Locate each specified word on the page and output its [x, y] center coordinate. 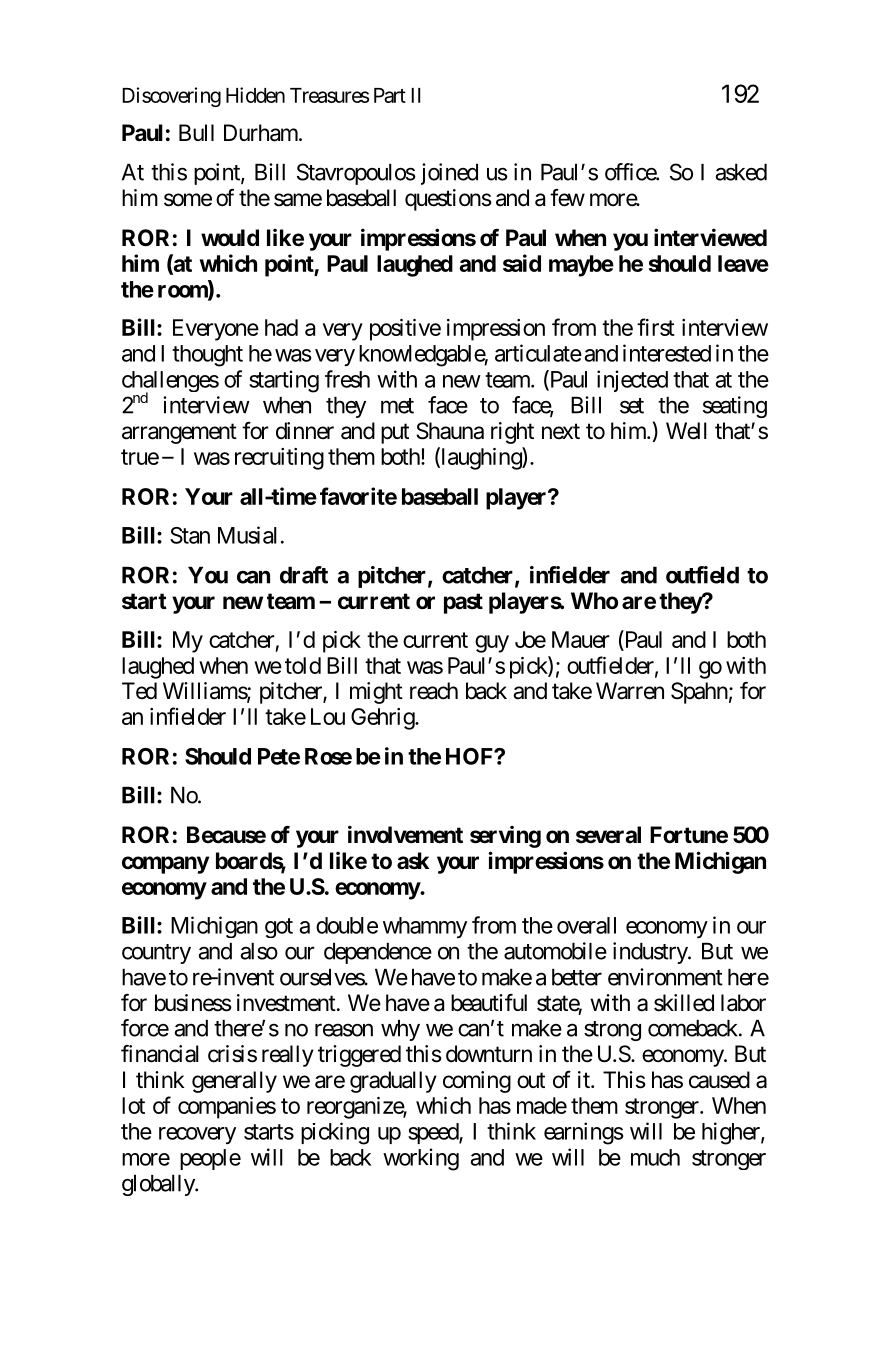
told [303, 665]
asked [741, 172]
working [421, 1159]
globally [159, 1185]
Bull [196, 132]
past [463, 603]
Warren [630, 691]
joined [449, 174]
